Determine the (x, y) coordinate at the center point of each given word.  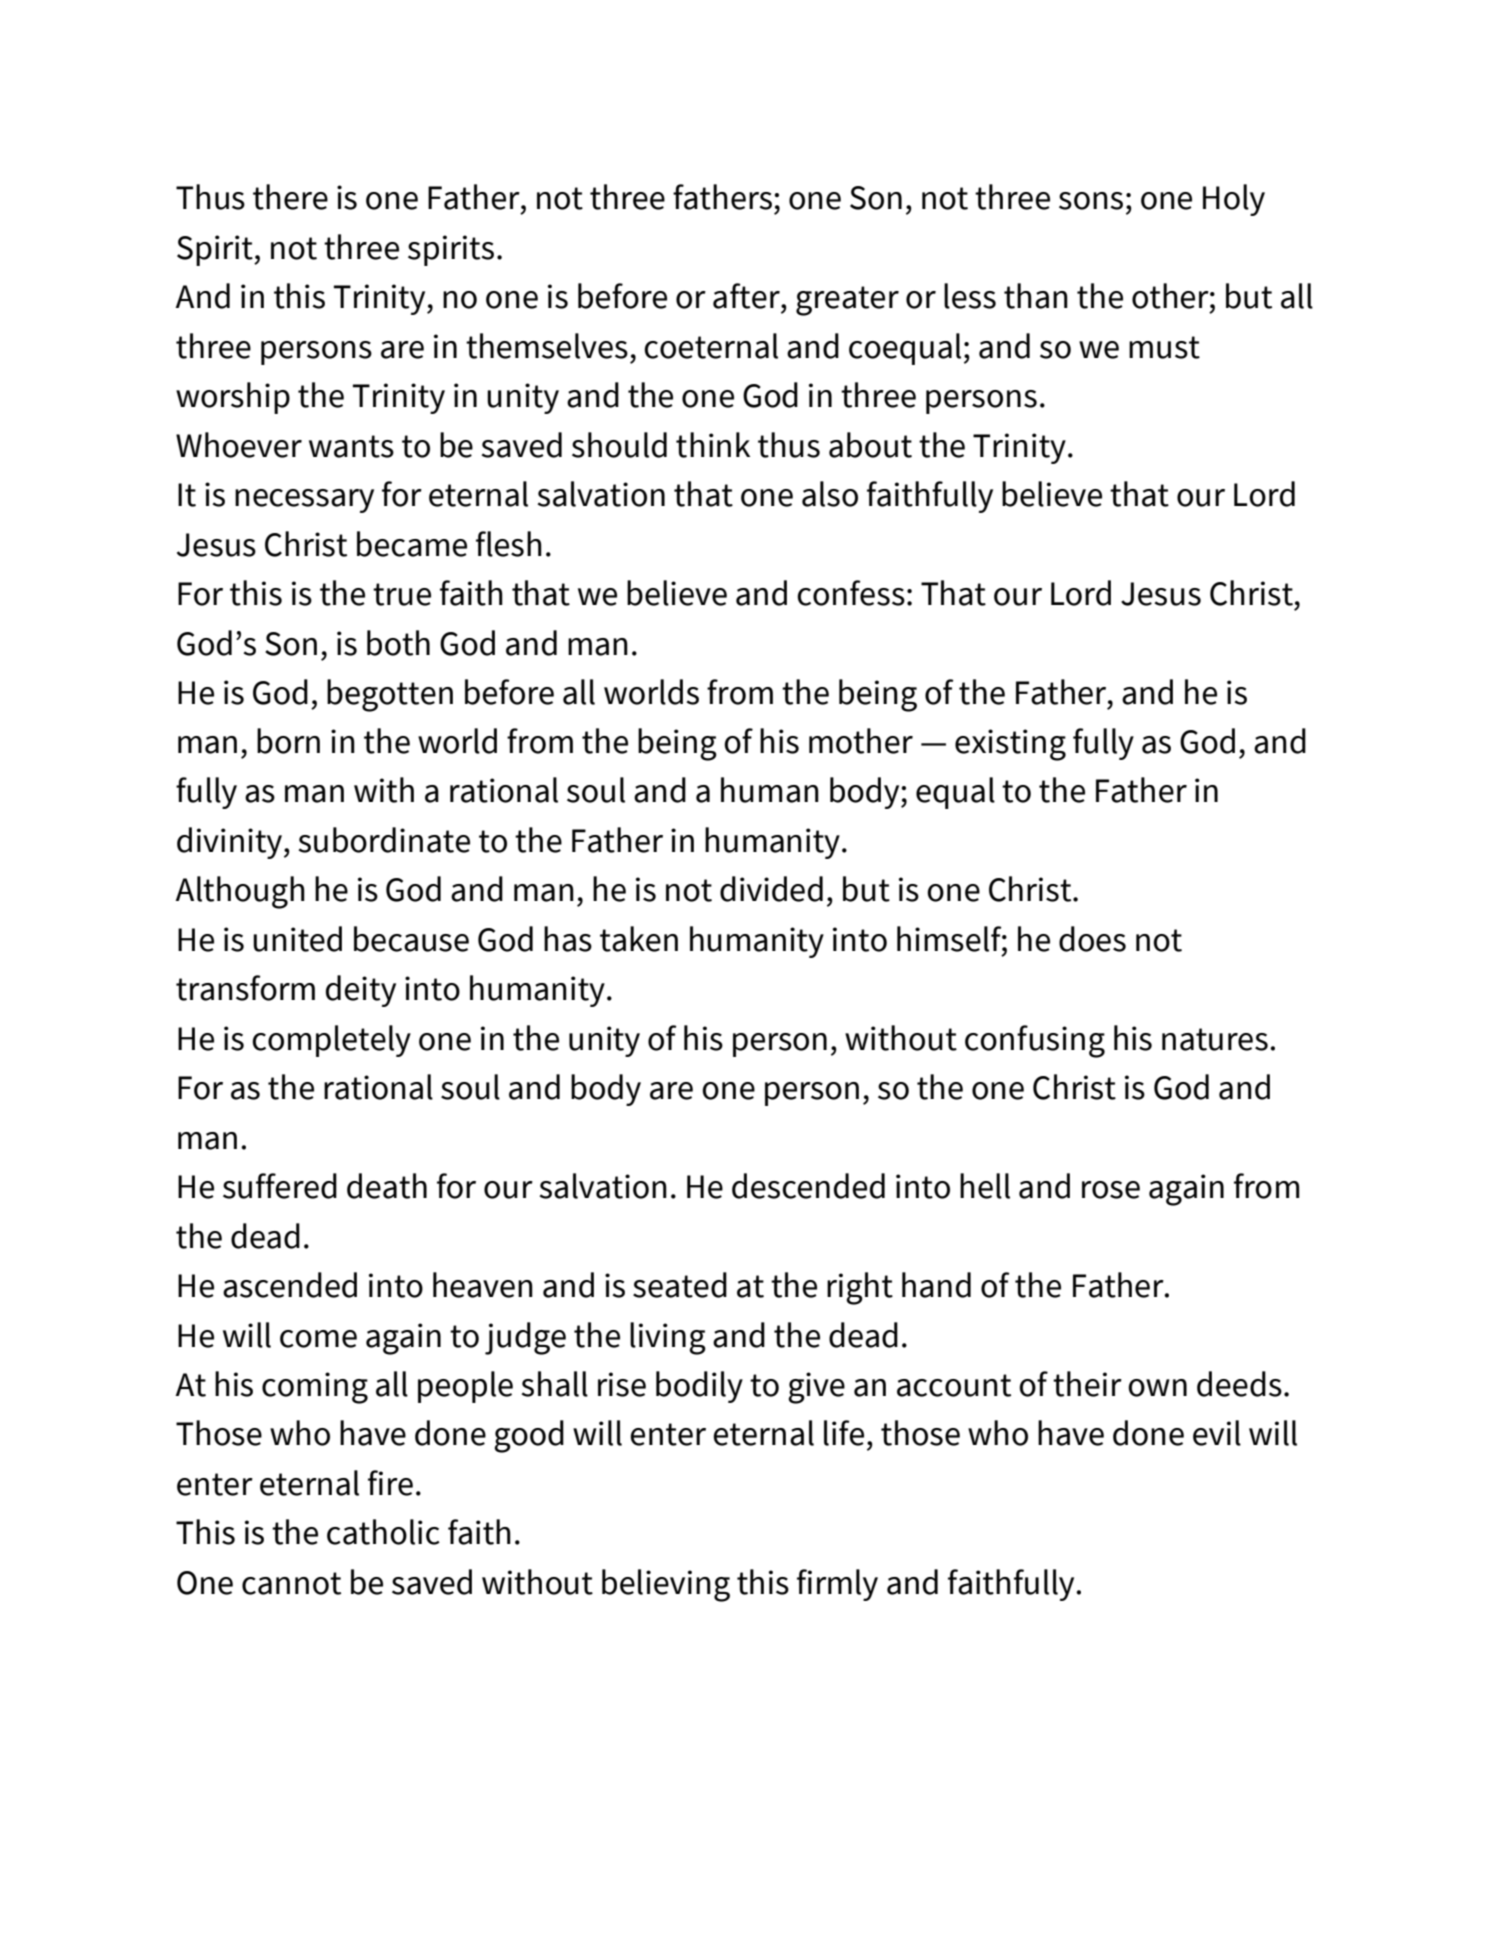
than (1036, 296)
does (1092, 939)
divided (771, 889)
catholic (383, 1532)
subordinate (384, 840)
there (290, 197)
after (747, 296)
